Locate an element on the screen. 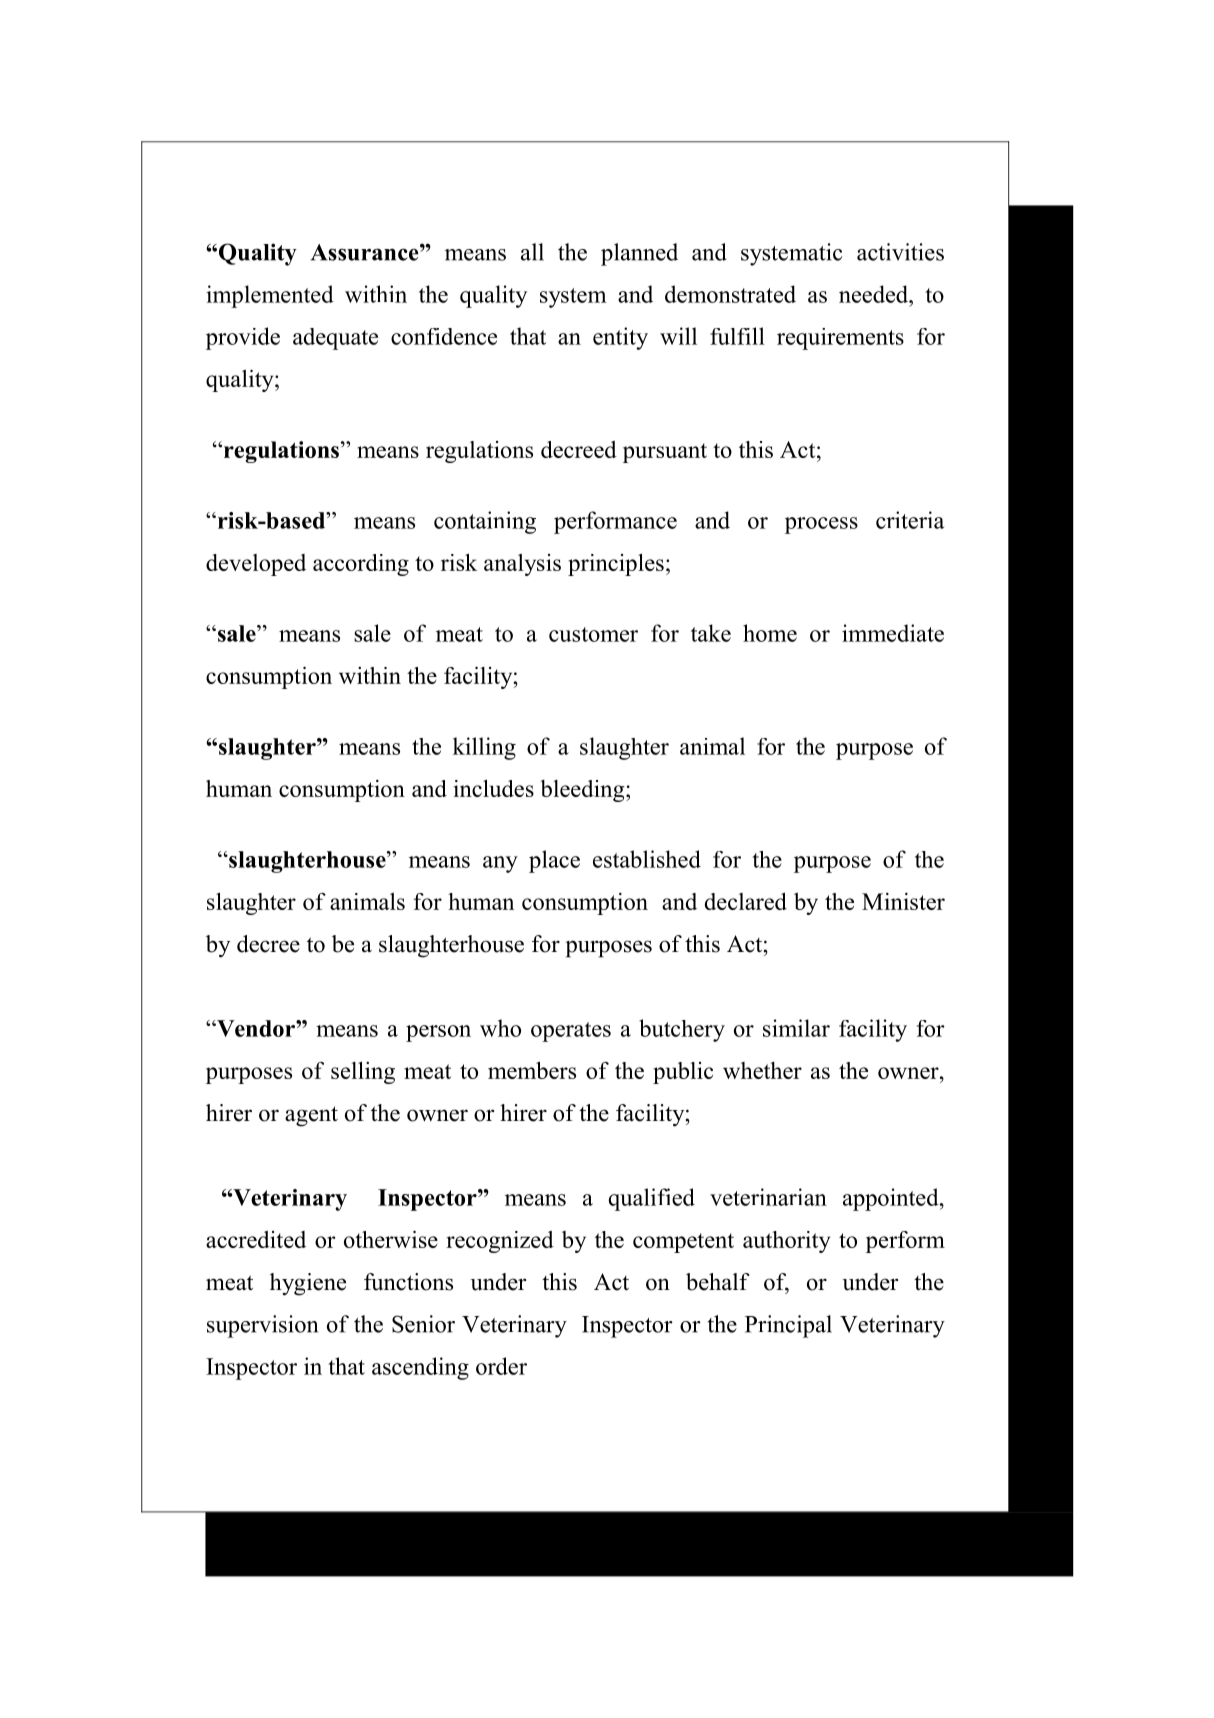 The width and height of the screenshot is (1214, 1718). bleeding is located at coordinates (583, 791).
